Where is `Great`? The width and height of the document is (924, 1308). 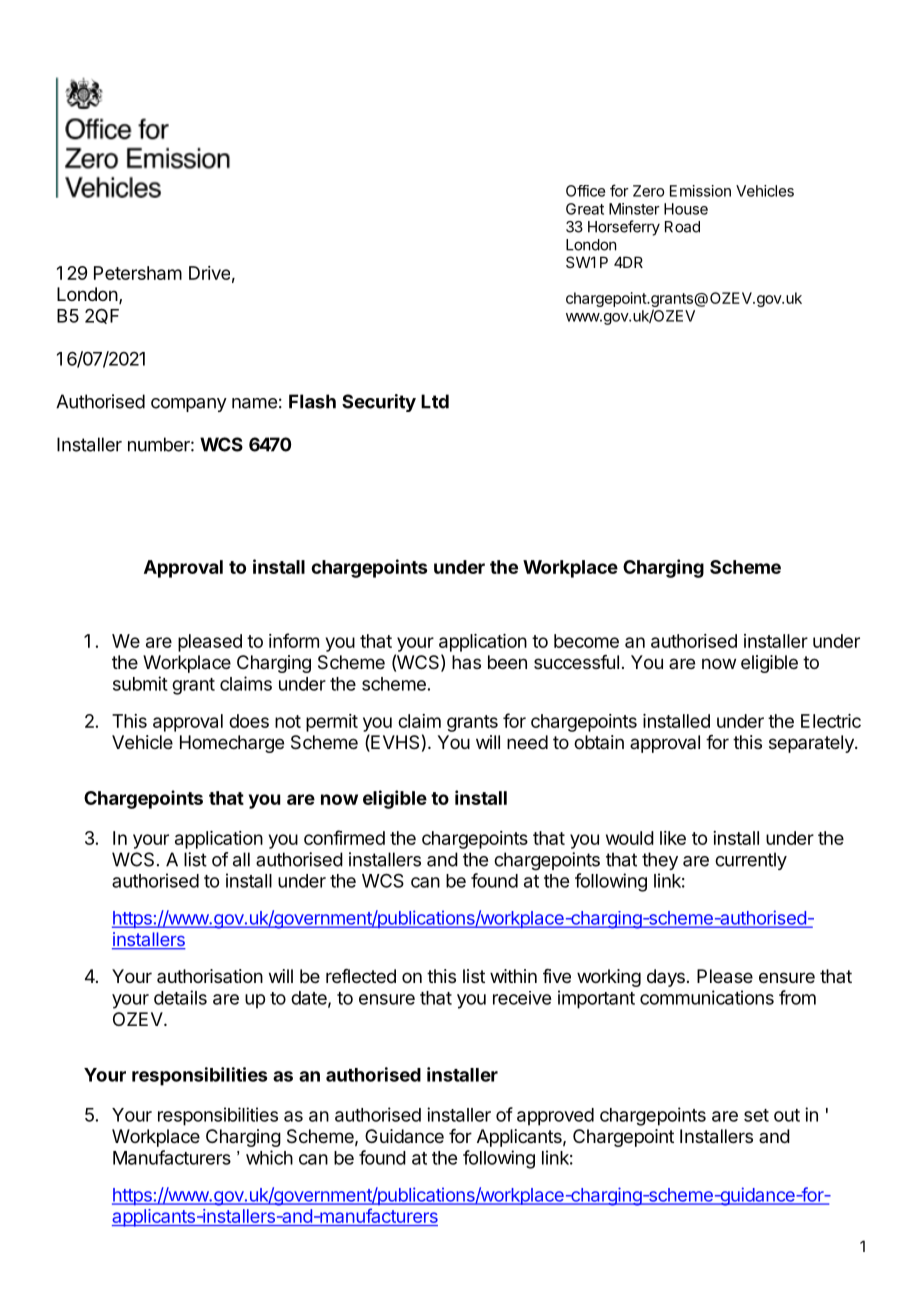 Great is located at coordinates (585, 209).
